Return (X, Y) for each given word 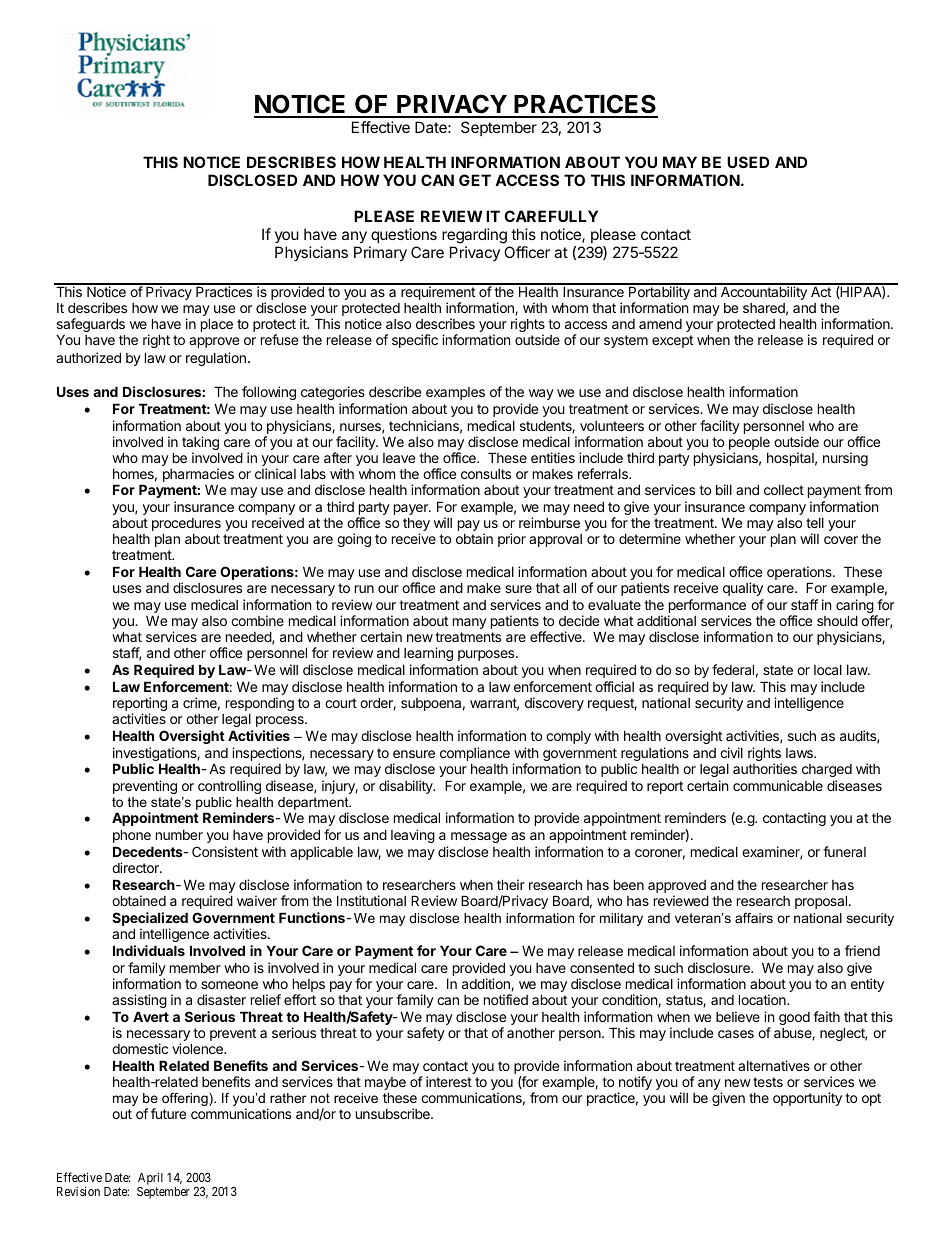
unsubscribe (394, 1113)
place (217, 325)
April (150, 1178)
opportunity (807, 1099)
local (828, 670)
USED (748, 162)
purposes (487, 655)
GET (475, 180)
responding (260, 704)
